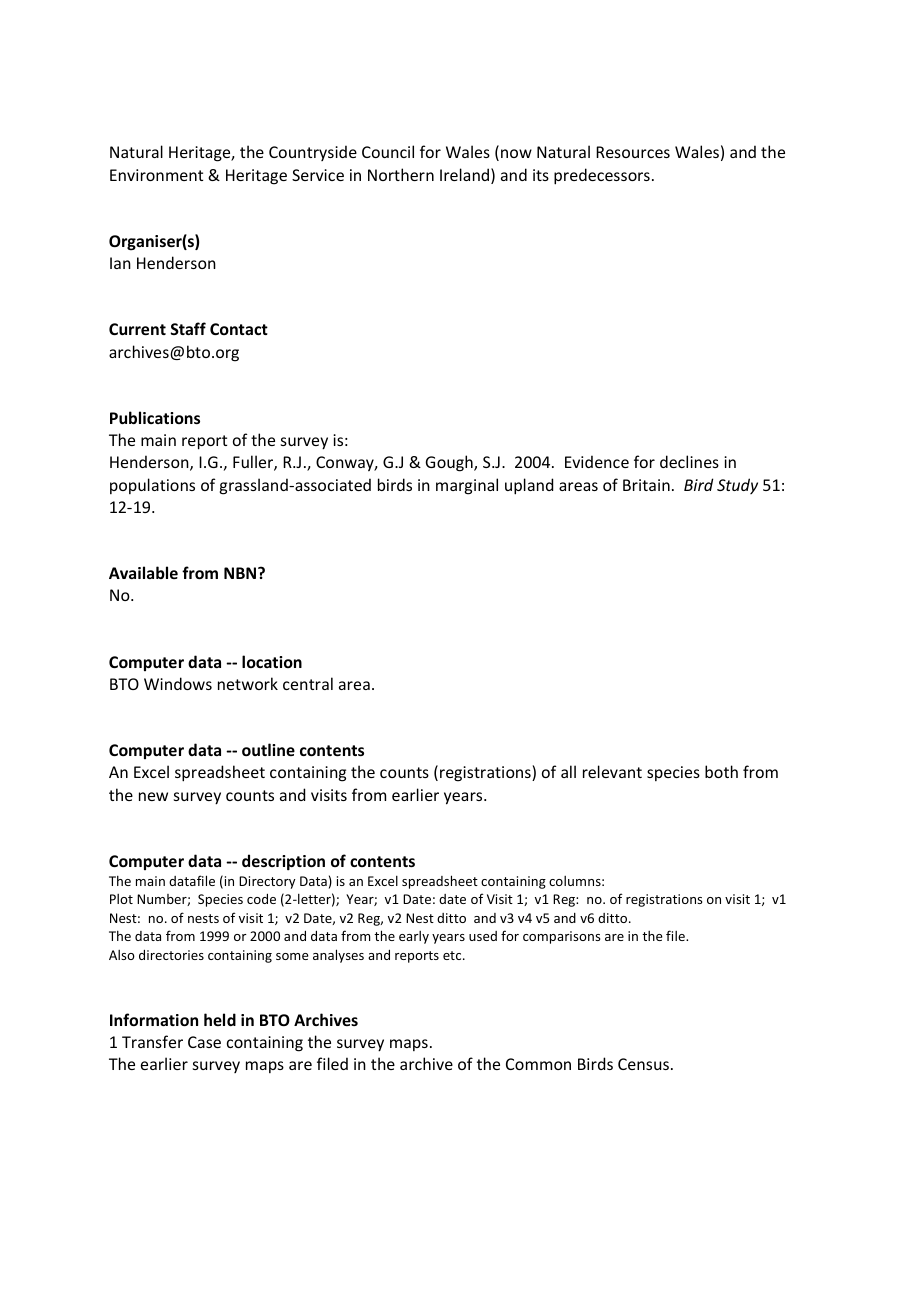 The image size is (924, 1308). Describe the element at coordinates (401, 174) in the document. I see `Northern` at that location.
